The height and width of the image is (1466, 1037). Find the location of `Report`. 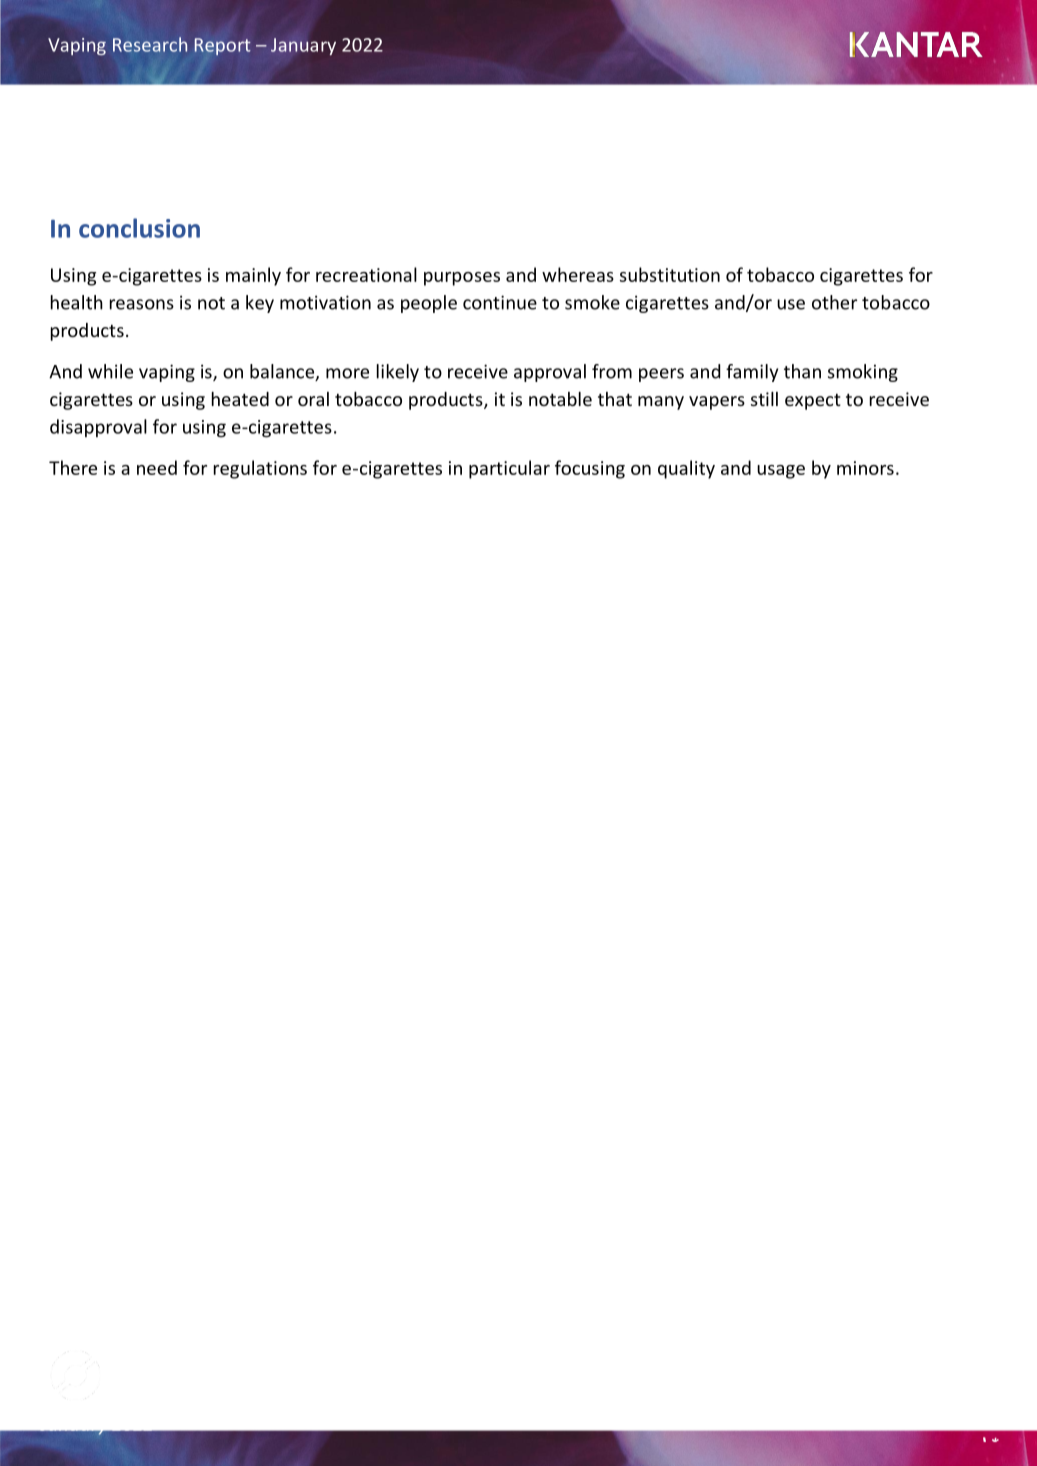

Report is located at coordinates (222, 46).
